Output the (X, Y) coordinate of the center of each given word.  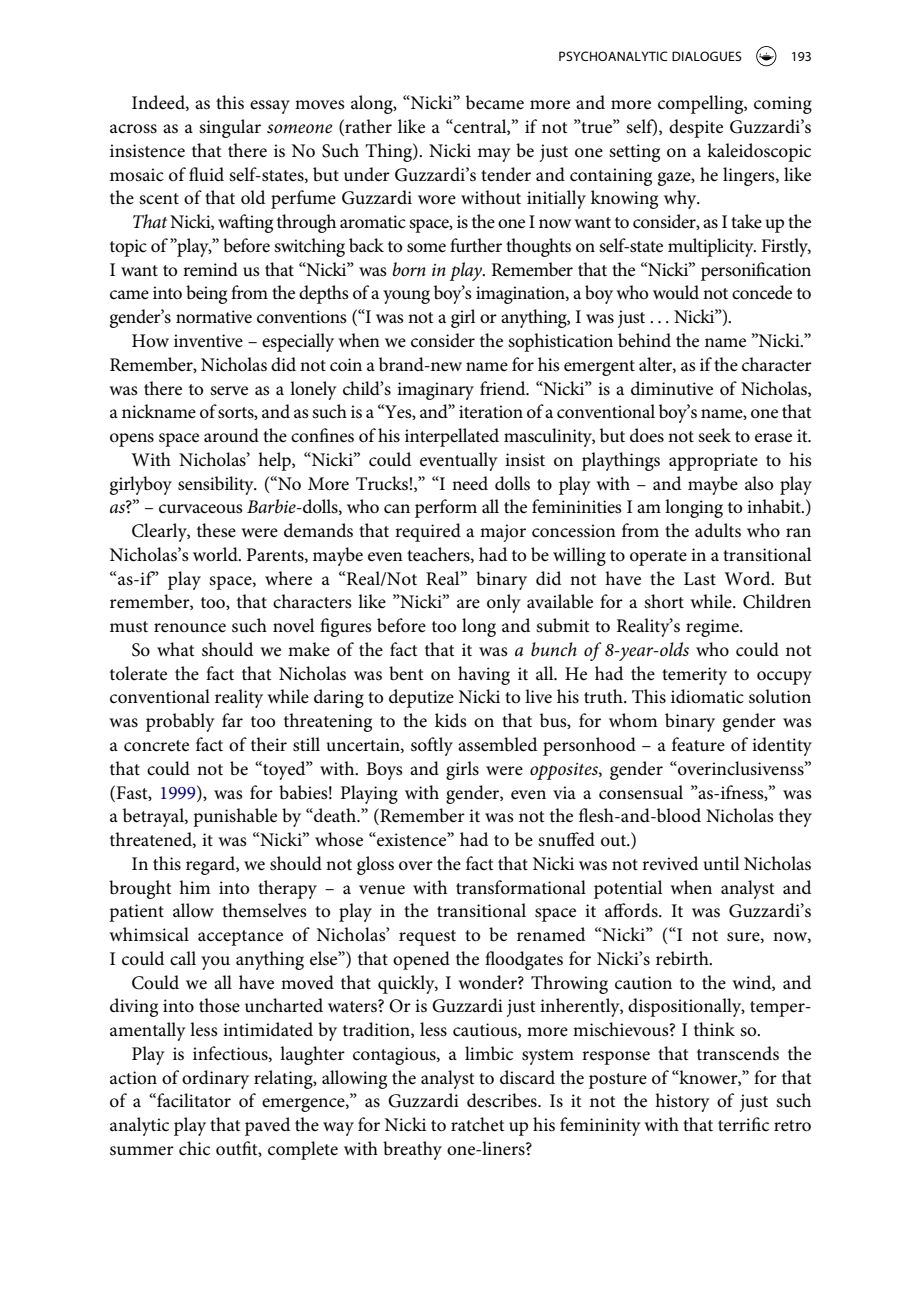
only (504, 603)
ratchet (478, 1124)
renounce (190, 628)
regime (713, 628)
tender (506, 174)
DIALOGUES (707, 56)
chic (194, 1148)
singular (230, 128)
